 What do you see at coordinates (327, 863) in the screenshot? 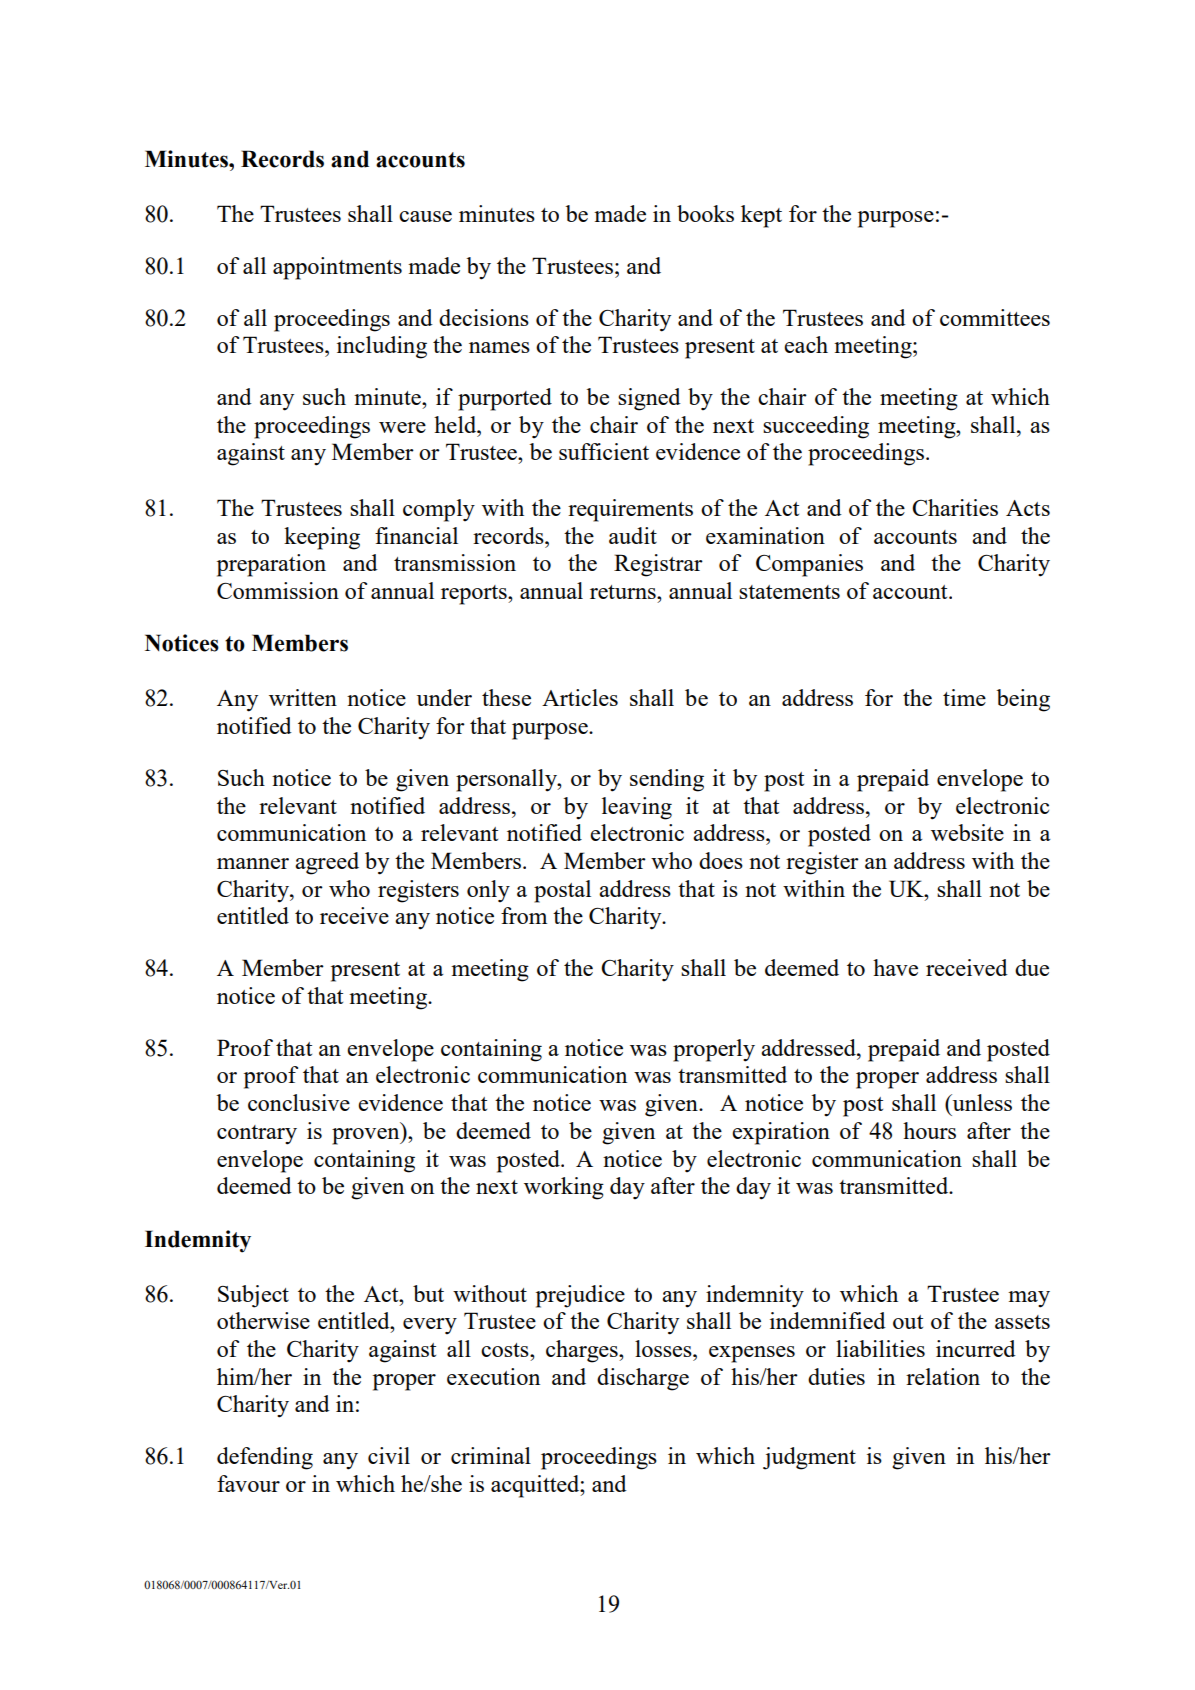
I see `agreed` at bounding box center [327, 863].
